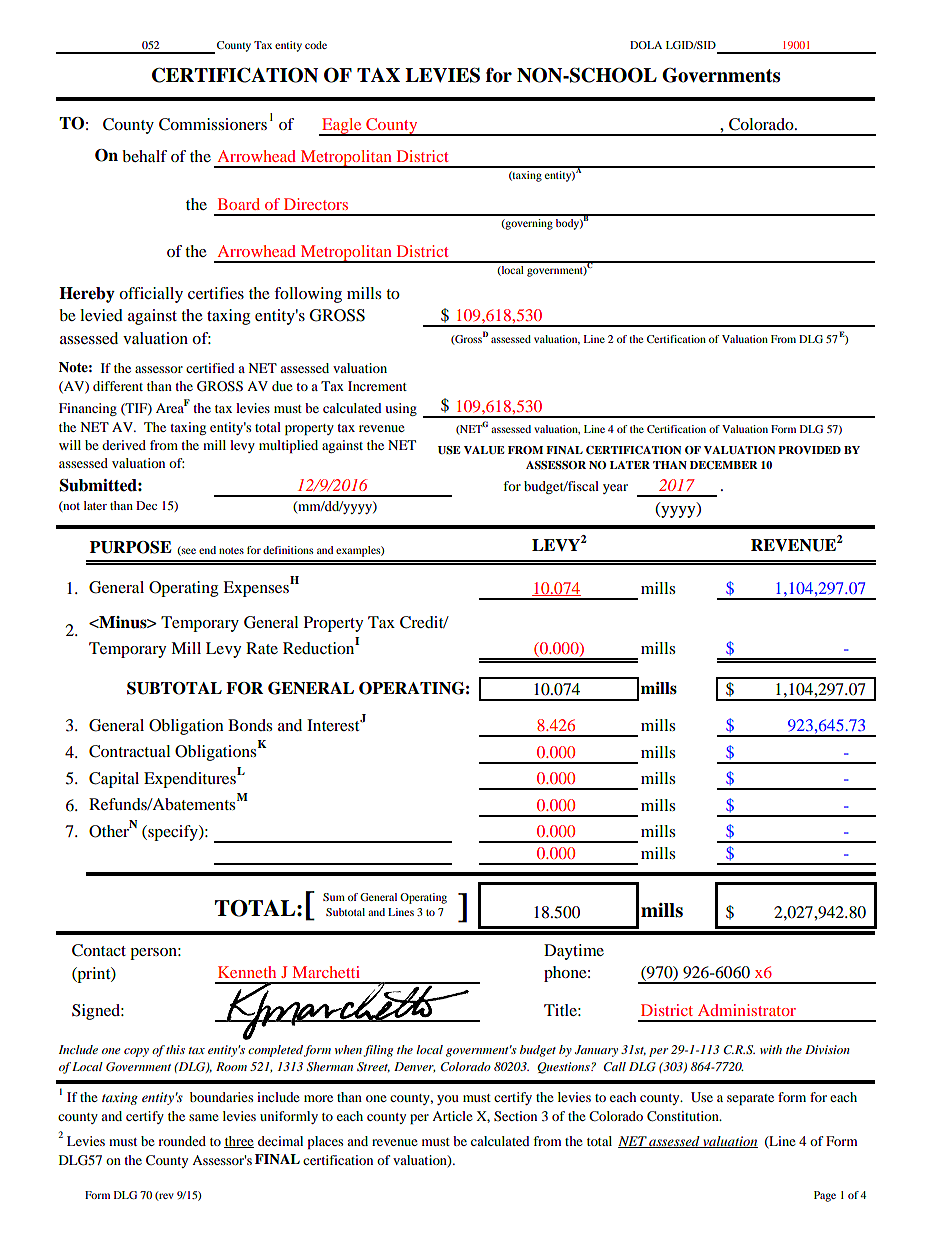 The height and width of the screenshot is (1233, 952). Describe the element at coordinates (144, 156) in the screenshot. I see `behalf` at that location.
